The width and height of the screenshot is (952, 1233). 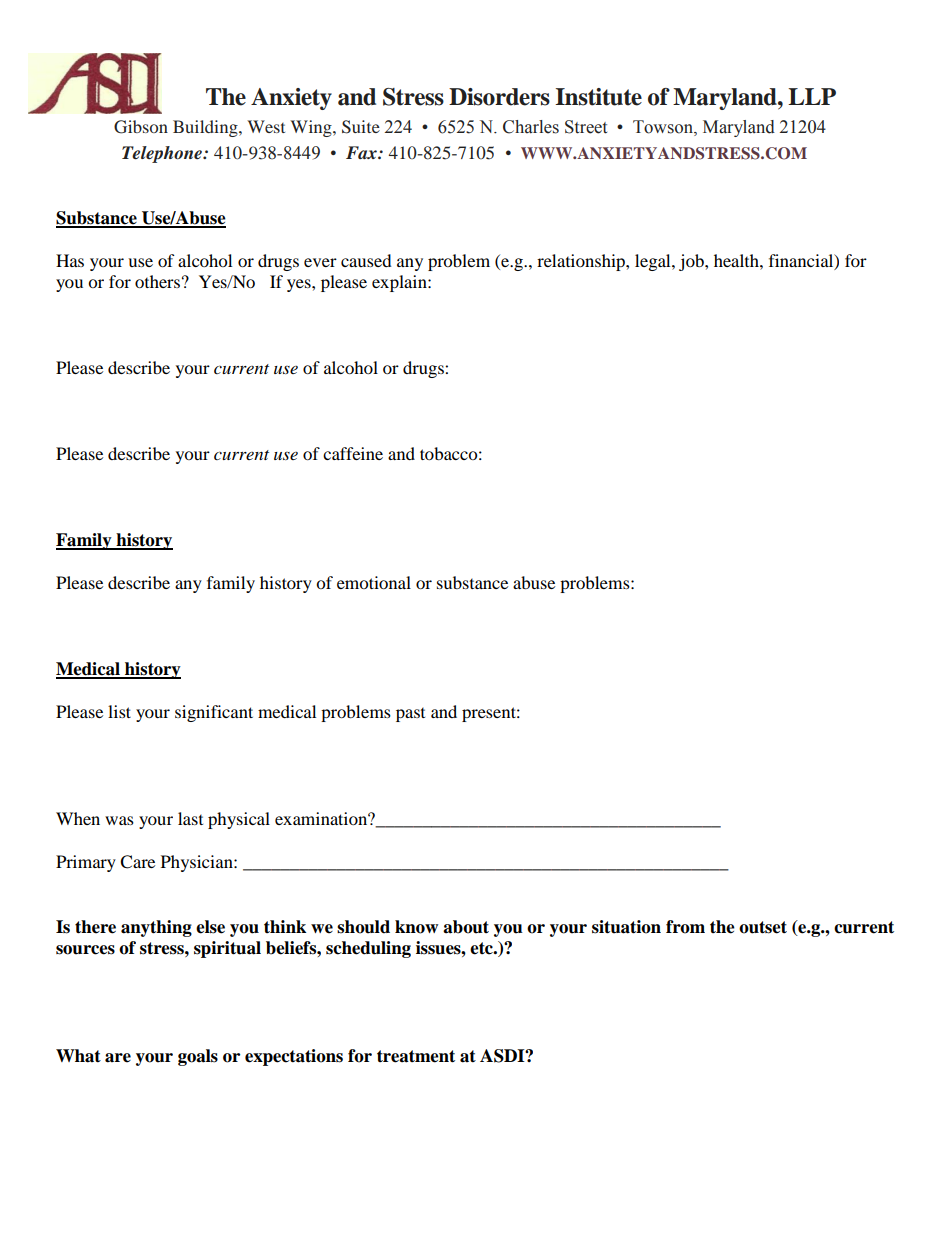 What do you see at coordinates (119, 711) in the screenshot?
I see `list` at bounding box center [119, 711].
